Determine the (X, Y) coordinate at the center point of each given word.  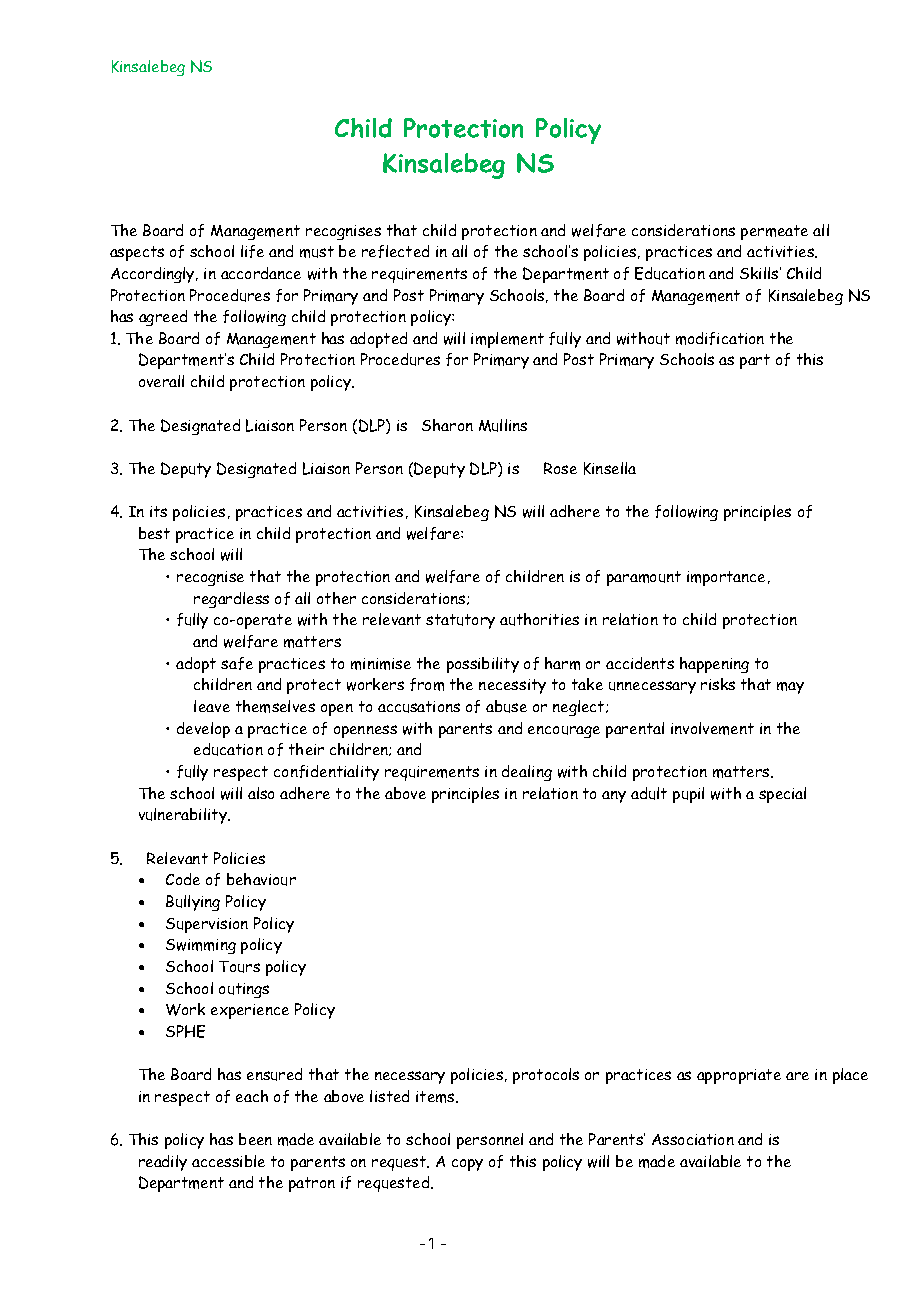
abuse (506, 706)
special (782, 795)
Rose (560, 468)
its (158, 511)
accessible (228, 1161)
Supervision (207, 925)
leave (212, 706)
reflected (395, 251)
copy (467, 1165)
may (790, 688)
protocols (546, 1076)
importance (728, 578)
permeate (774, 232)
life (252, 251)
